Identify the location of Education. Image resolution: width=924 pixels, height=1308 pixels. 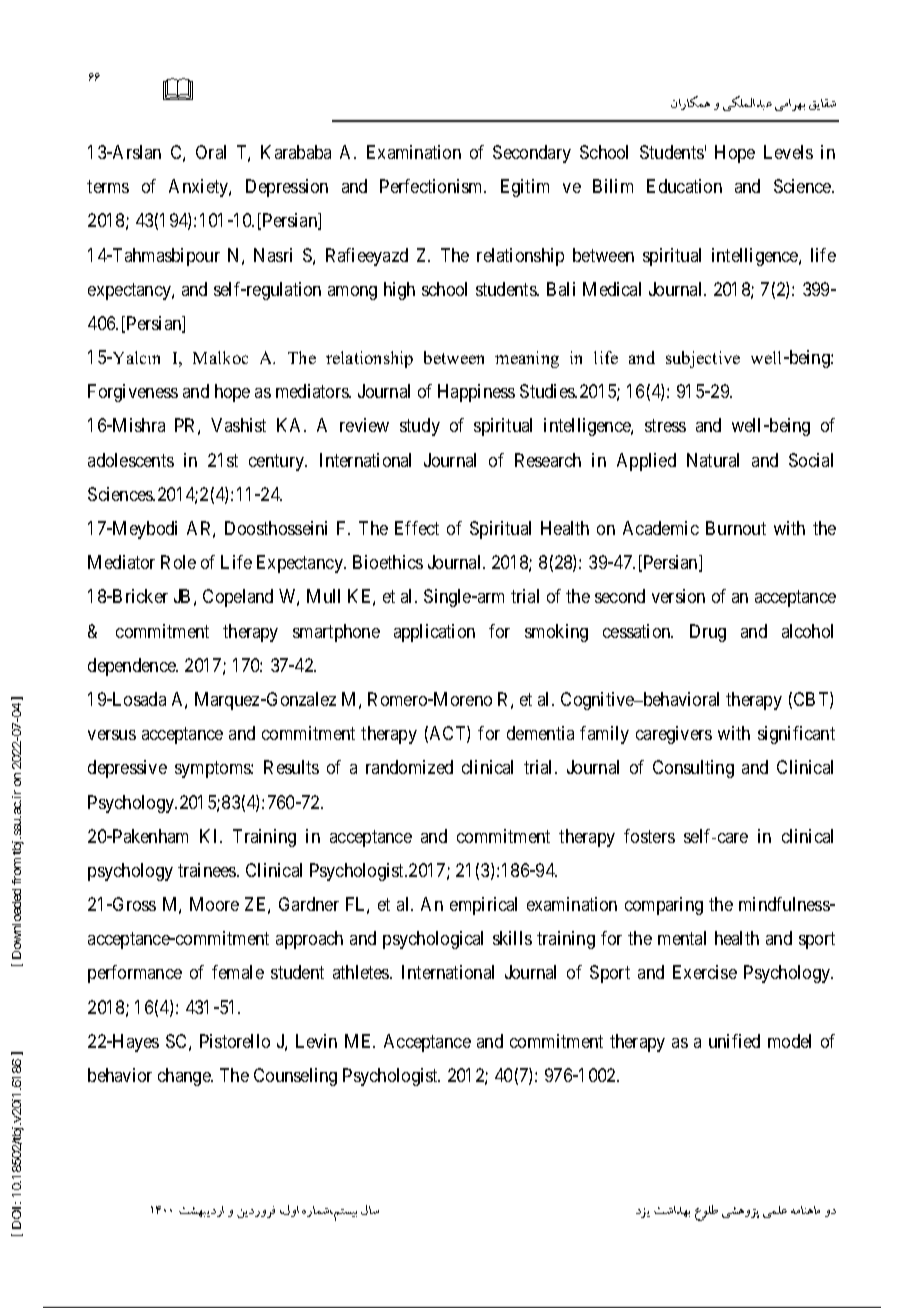
(684, 186).
